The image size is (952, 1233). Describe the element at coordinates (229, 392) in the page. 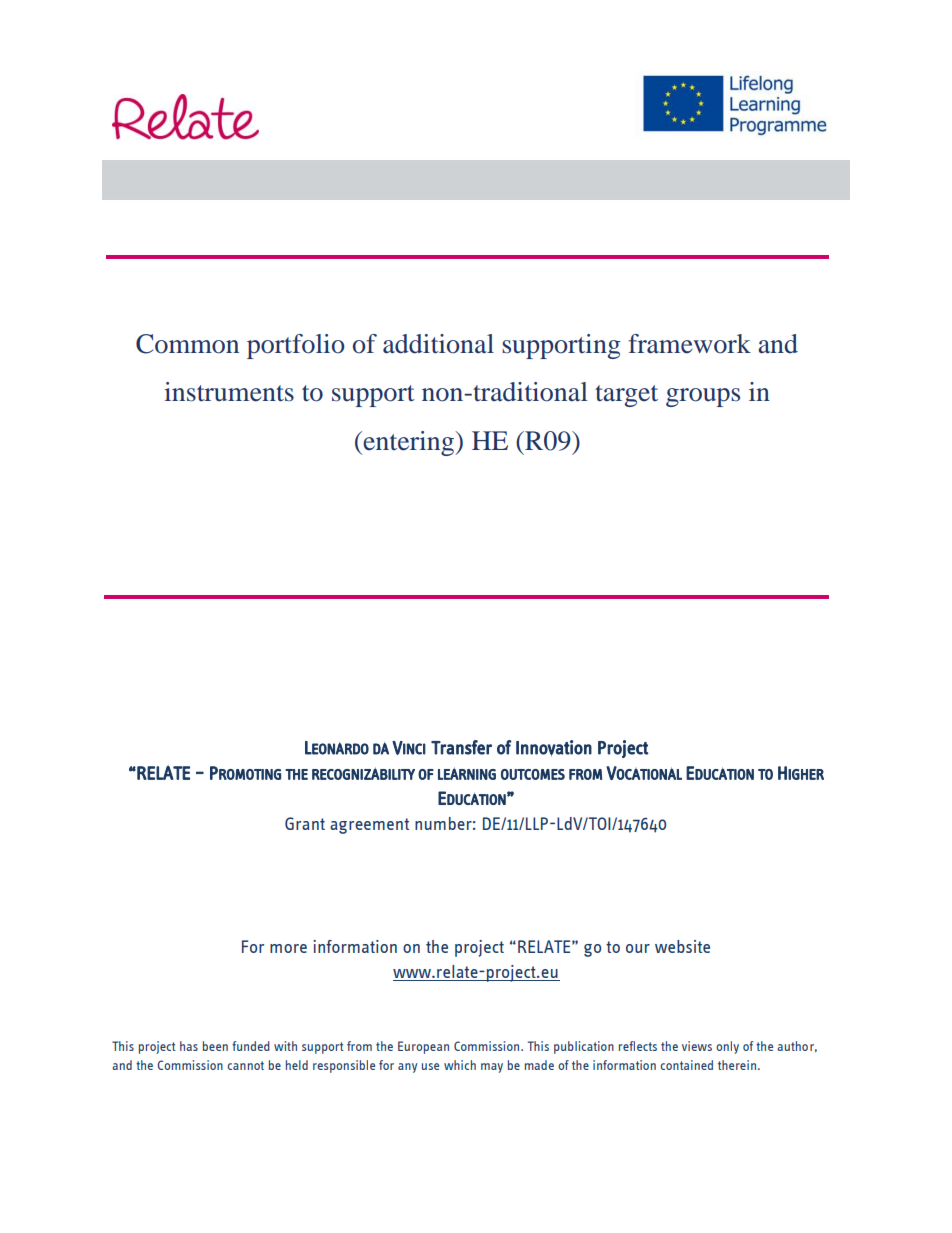

I see `instruments` at that location.
